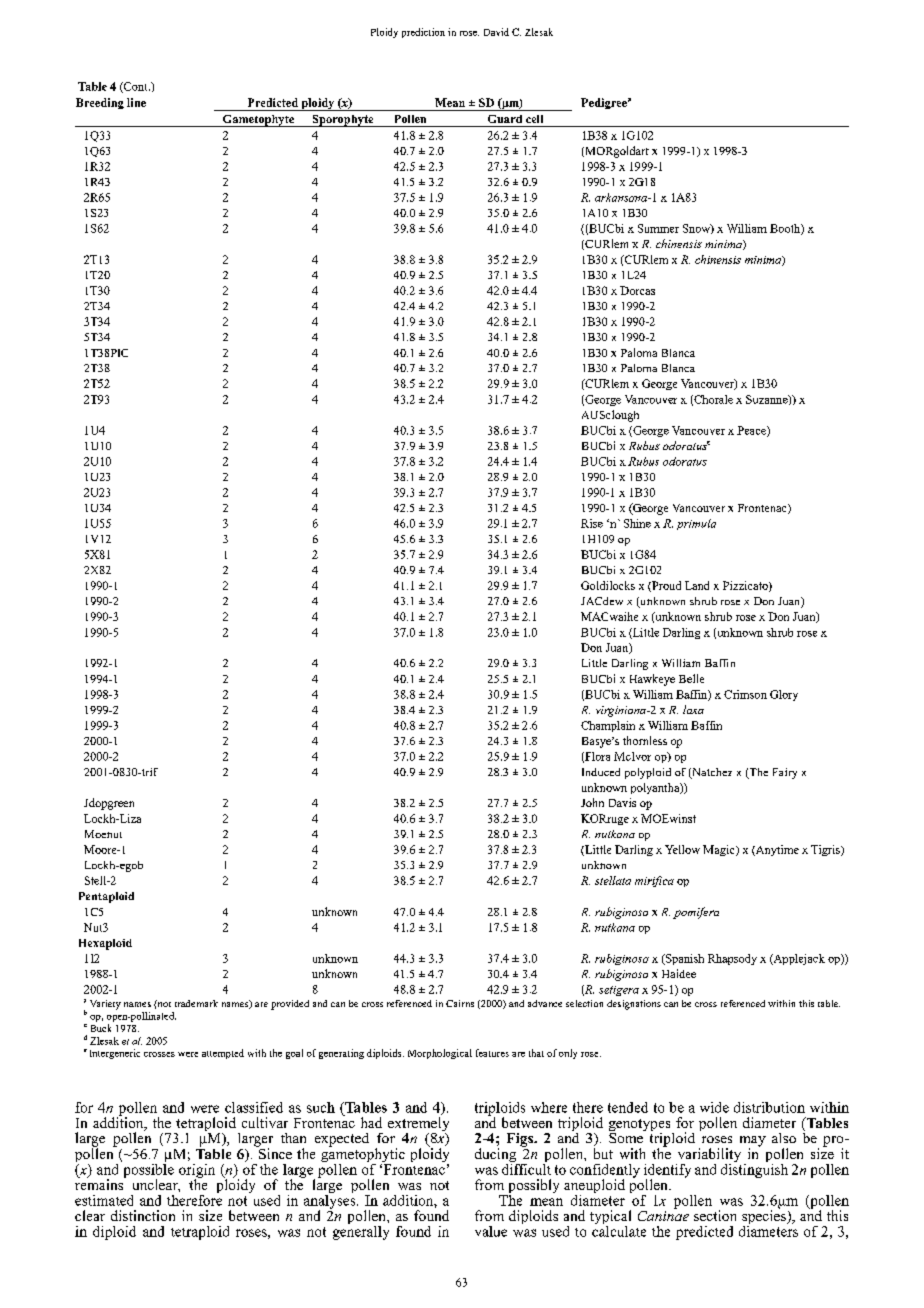  What do you see at coordinates (697, 585) in the screenshot?
I see `Land` at bounding box center [697, 585].
